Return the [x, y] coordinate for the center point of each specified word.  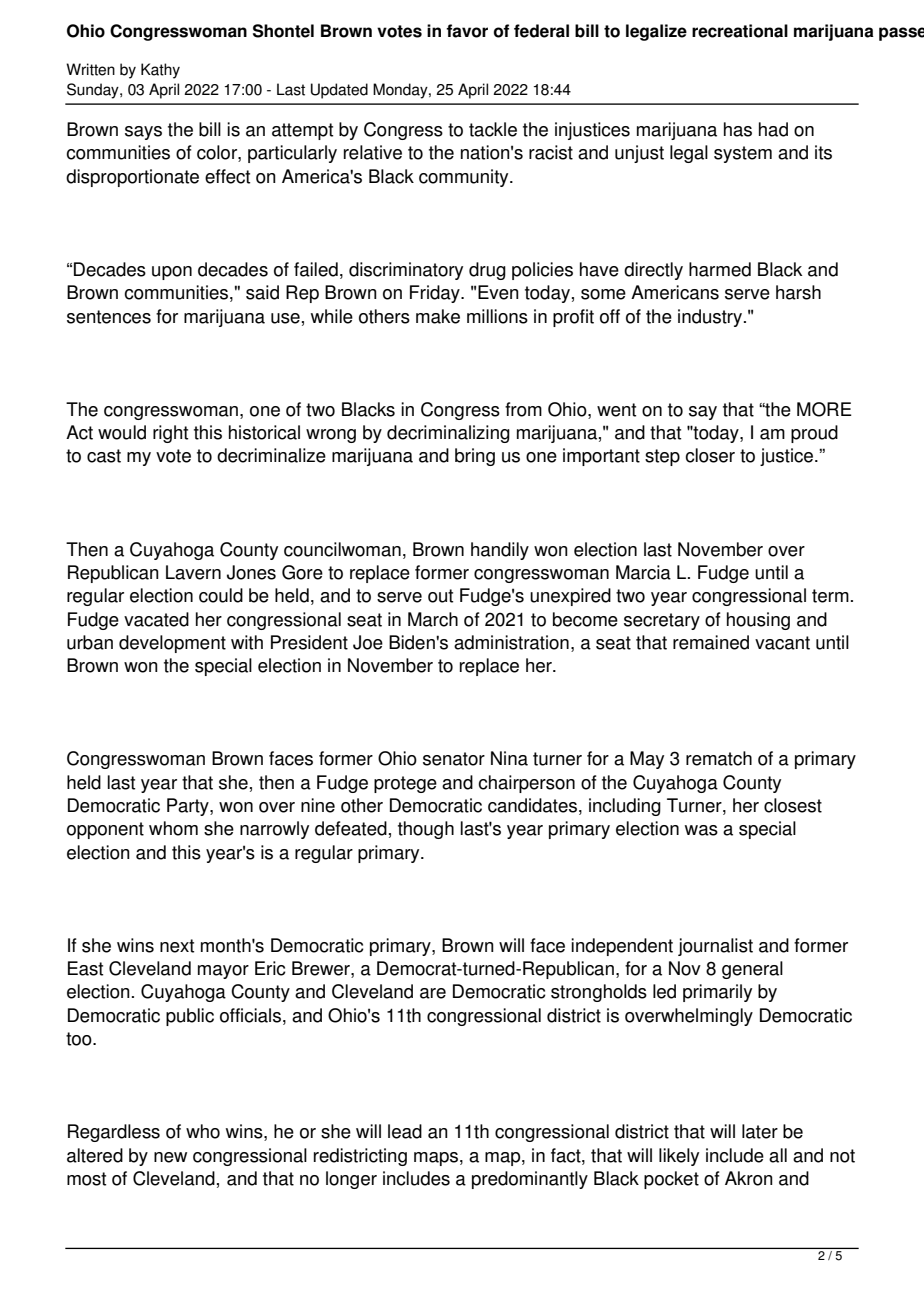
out [440, 596]
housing [758, 621]
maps [436, 1159]
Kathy [160, 71]
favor [467, 31]
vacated [156, 619]
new [170, 1157]
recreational [740, 31]
